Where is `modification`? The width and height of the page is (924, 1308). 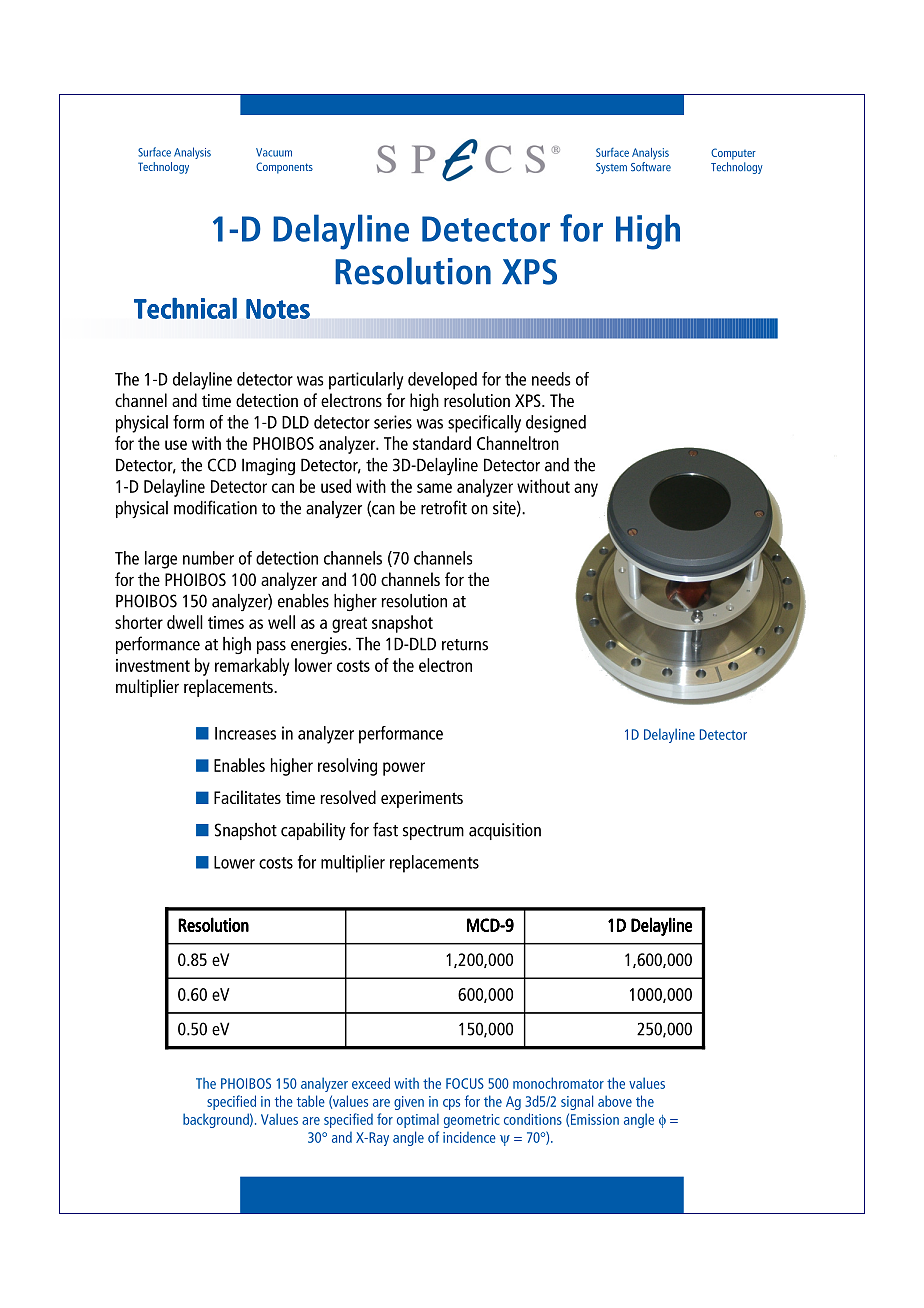
modification is located at coordinates (215, 507).
